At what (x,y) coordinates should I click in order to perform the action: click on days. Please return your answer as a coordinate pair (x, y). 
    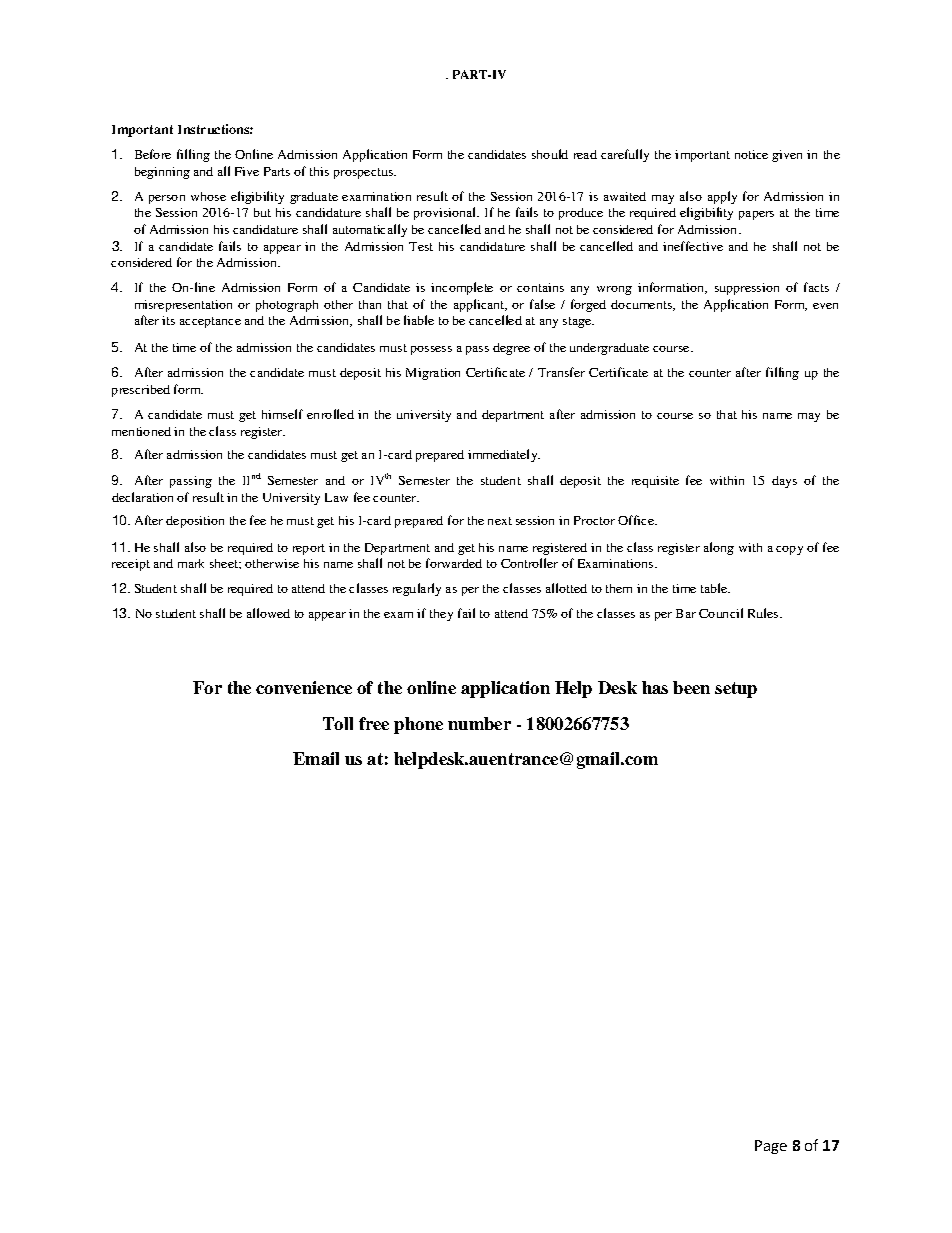
    Looking at the image, I should click on (784, 482).
